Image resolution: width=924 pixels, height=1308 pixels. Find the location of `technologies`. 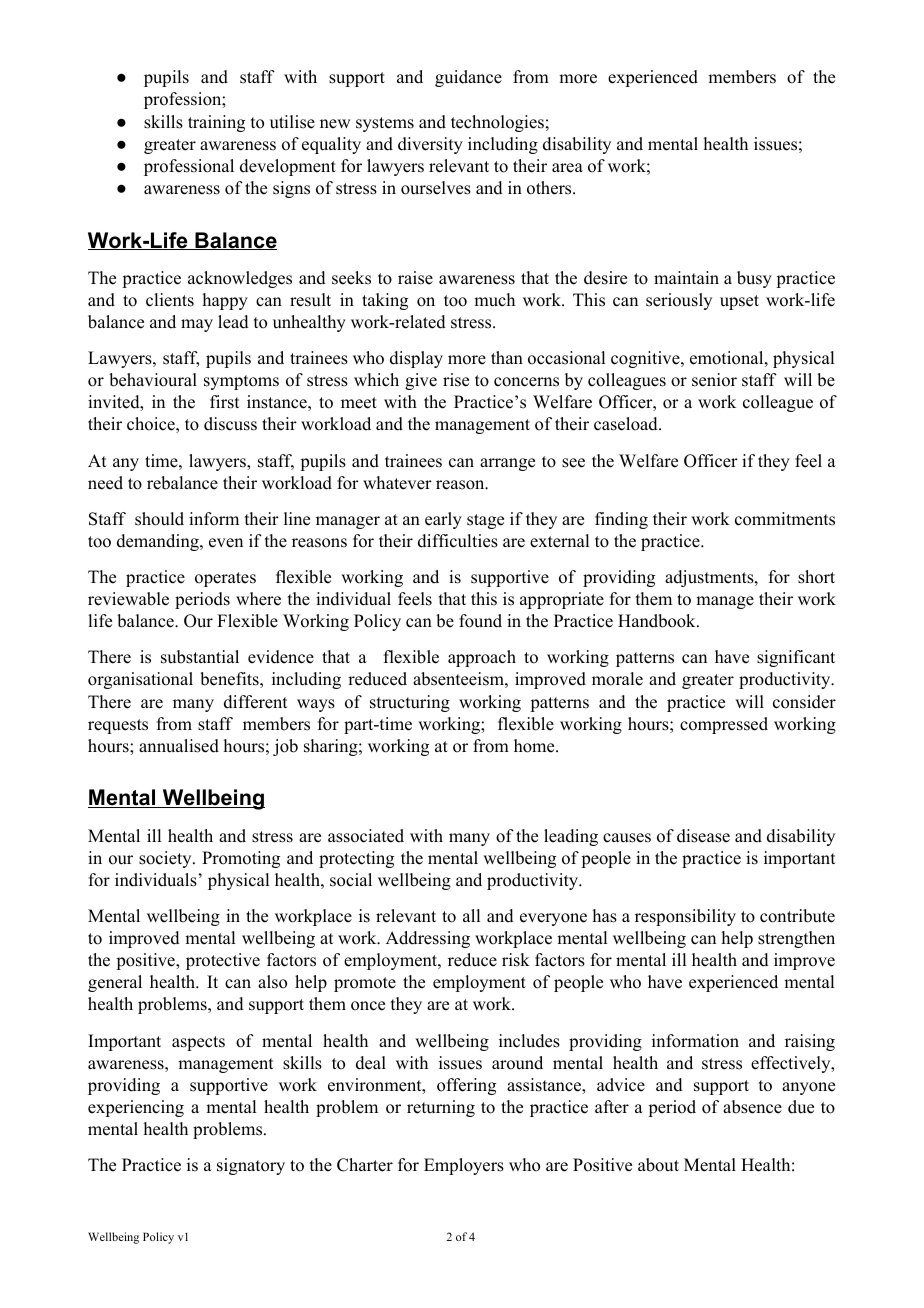

technologies is located at coordinates (497, 123).
